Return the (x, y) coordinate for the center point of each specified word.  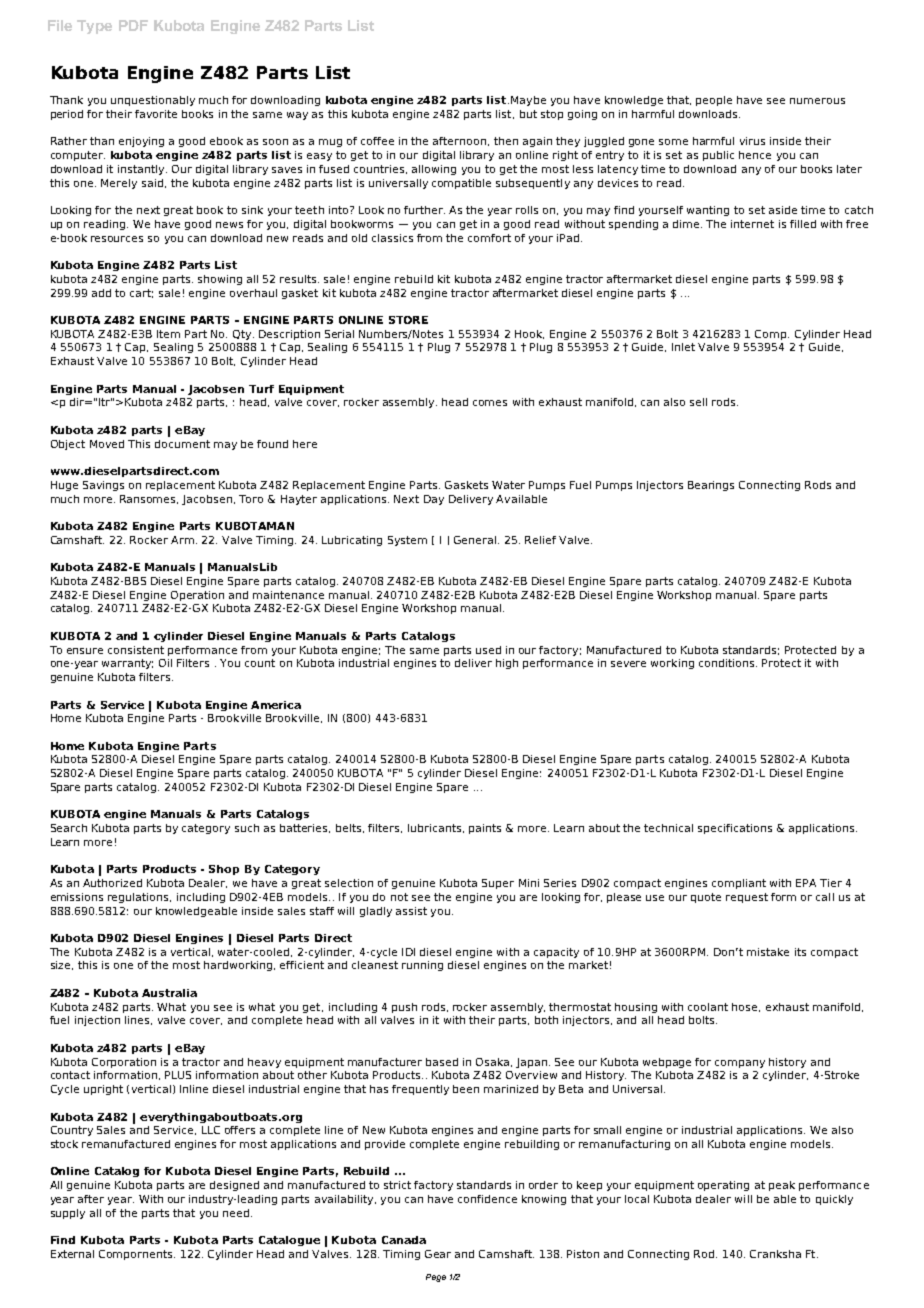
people (714, 101)
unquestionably (153, 101)
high (507, 664)
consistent (136, 650)
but (528, 114)
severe (628, 664)
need (236, 1213)
